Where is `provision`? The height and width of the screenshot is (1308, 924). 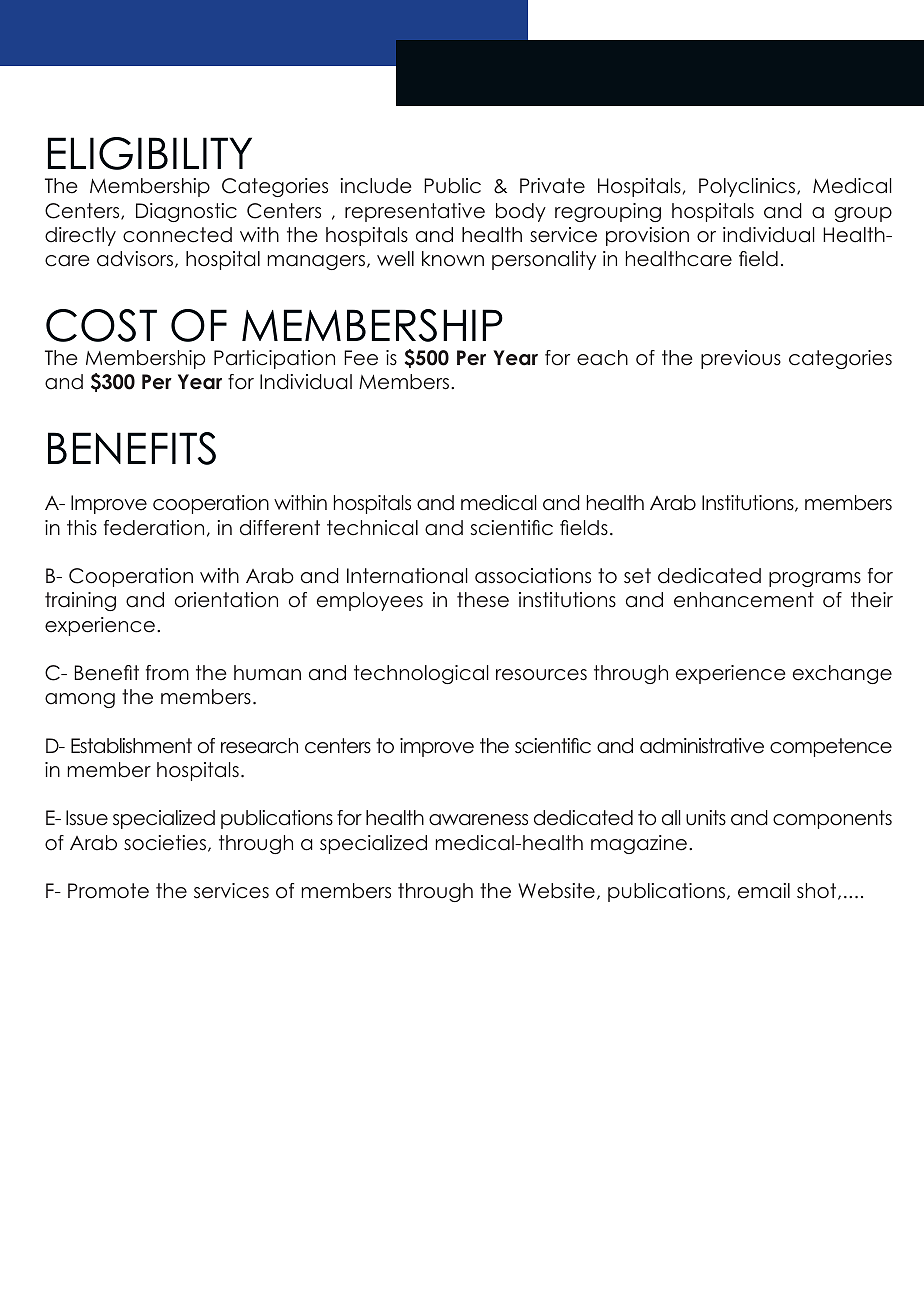
provision is located at coordinates (647, 236).
